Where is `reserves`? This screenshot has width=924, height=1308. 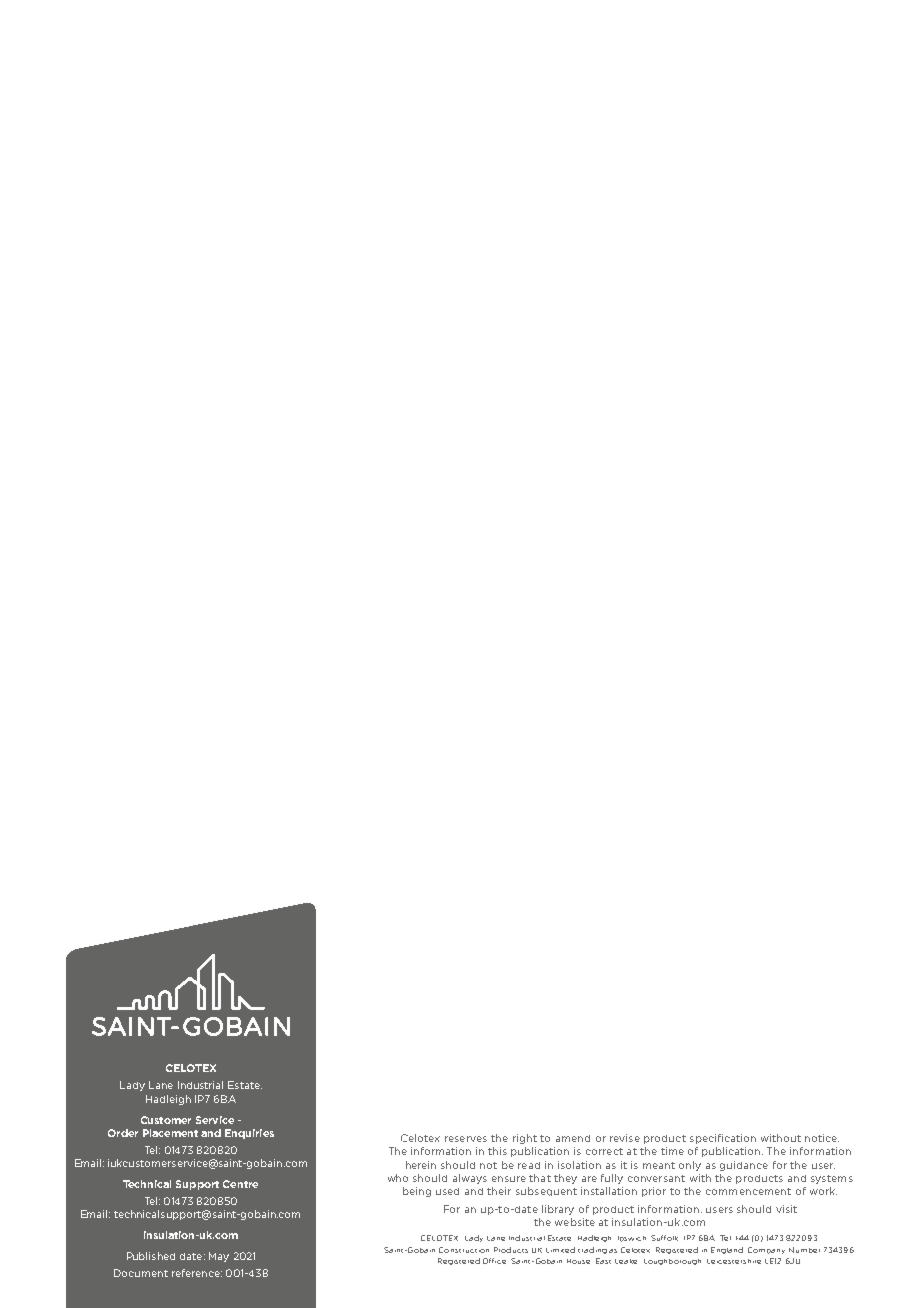 reserves is located at coordinates (466, 1139).
